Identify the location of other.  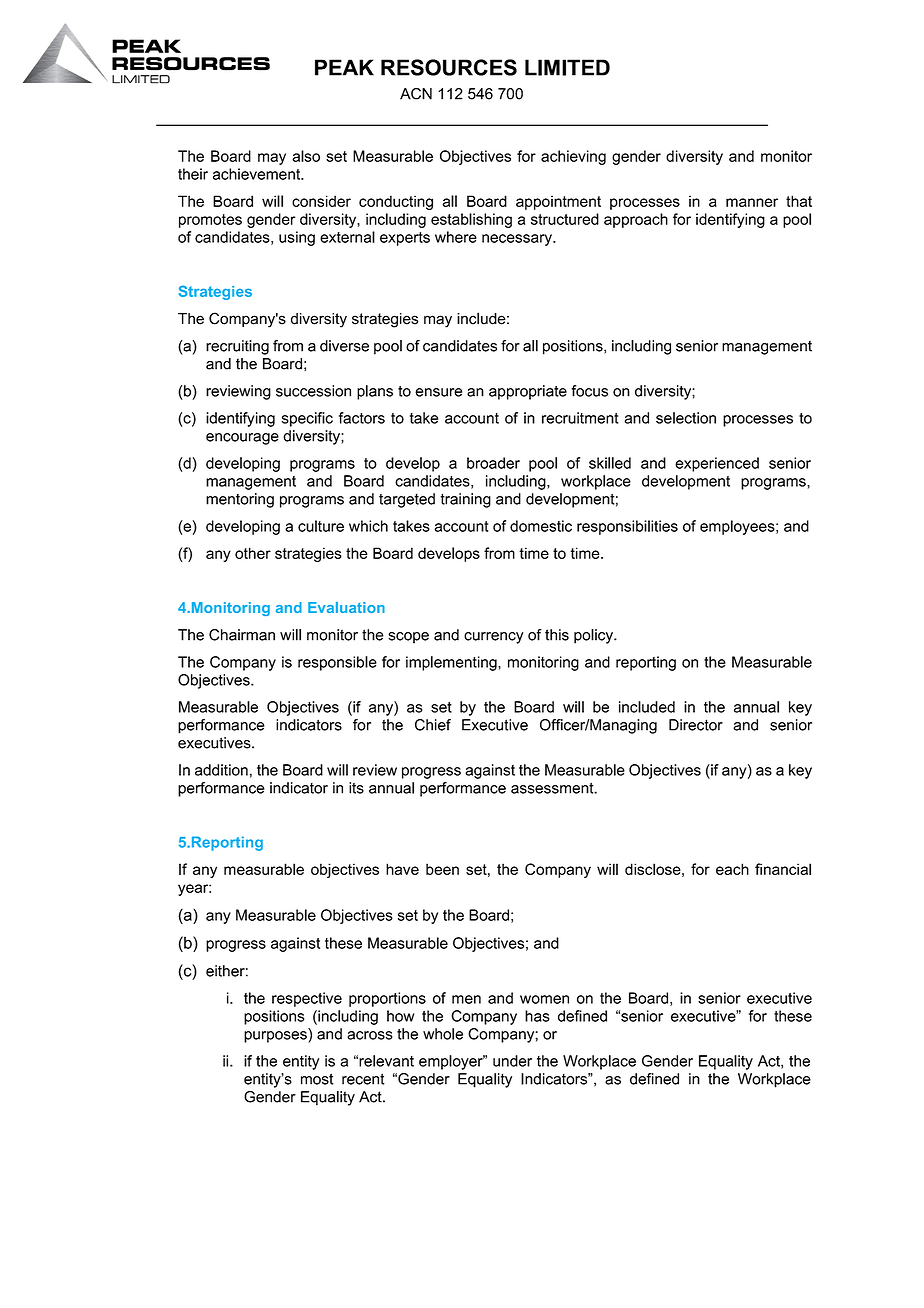
(253, 553).
